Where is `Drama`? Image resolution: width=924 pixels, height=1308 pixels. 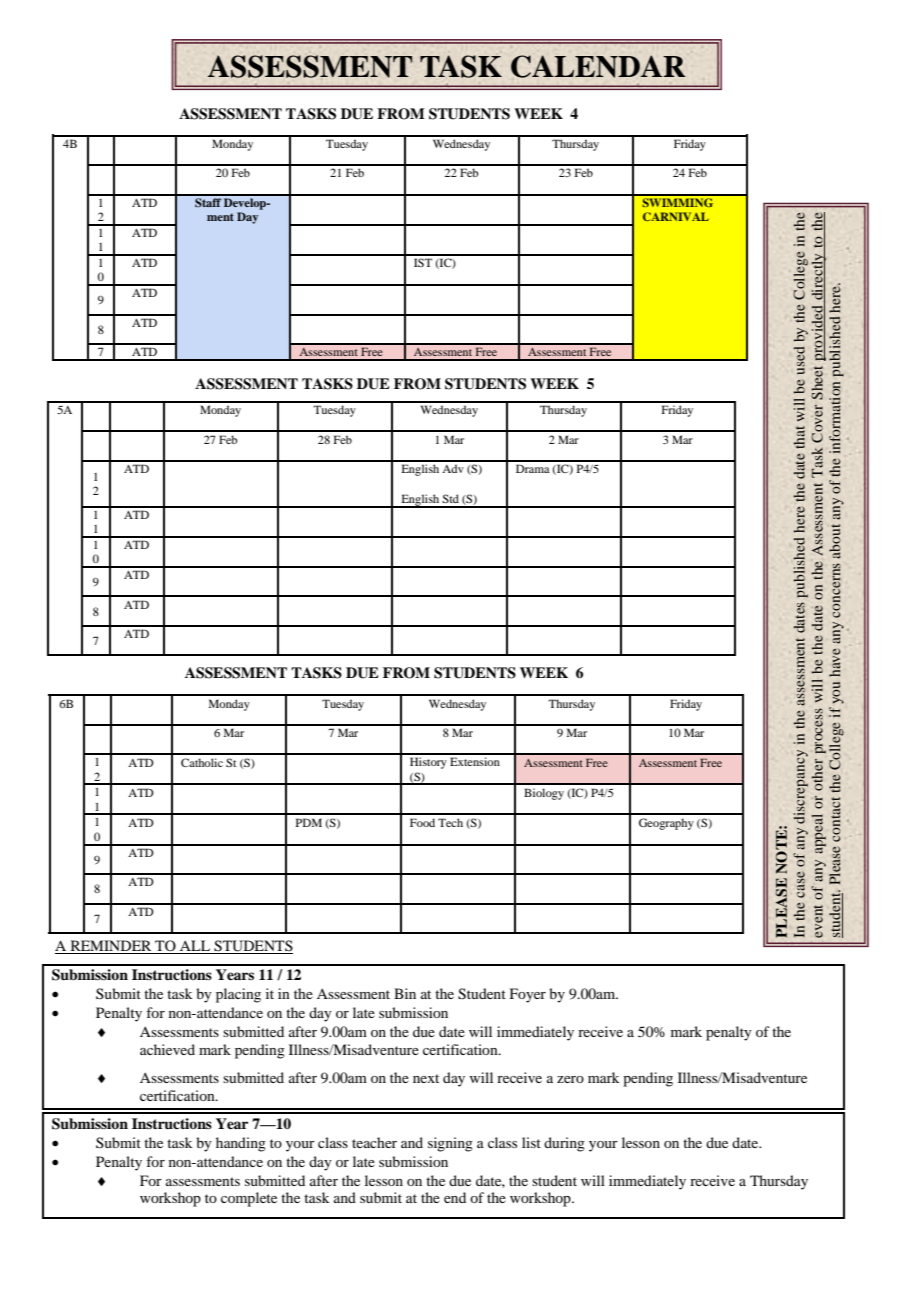
Drama is located at coordinates (533, 468).
